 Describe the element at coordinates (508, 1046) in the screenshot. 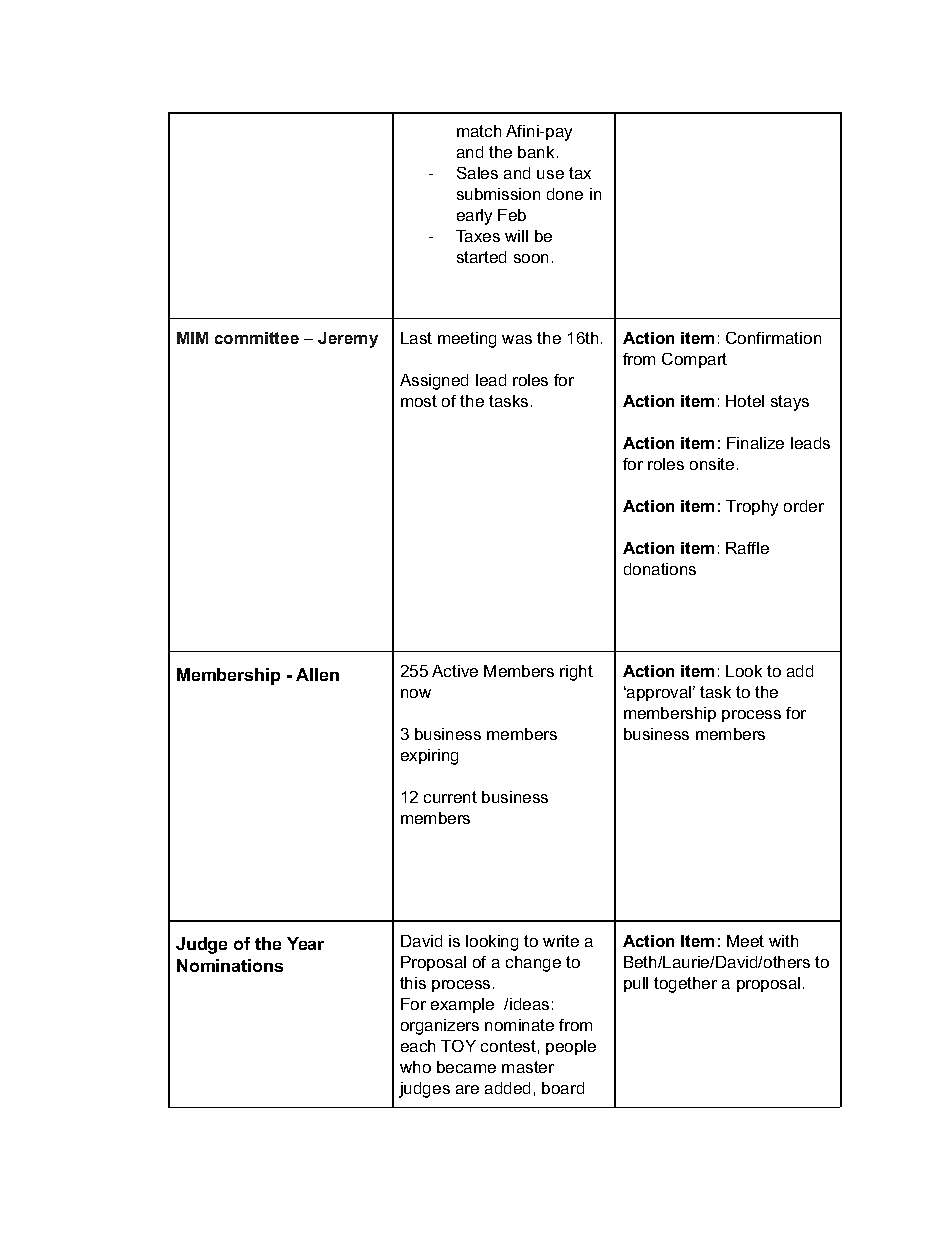

I see `contest` at that location.
